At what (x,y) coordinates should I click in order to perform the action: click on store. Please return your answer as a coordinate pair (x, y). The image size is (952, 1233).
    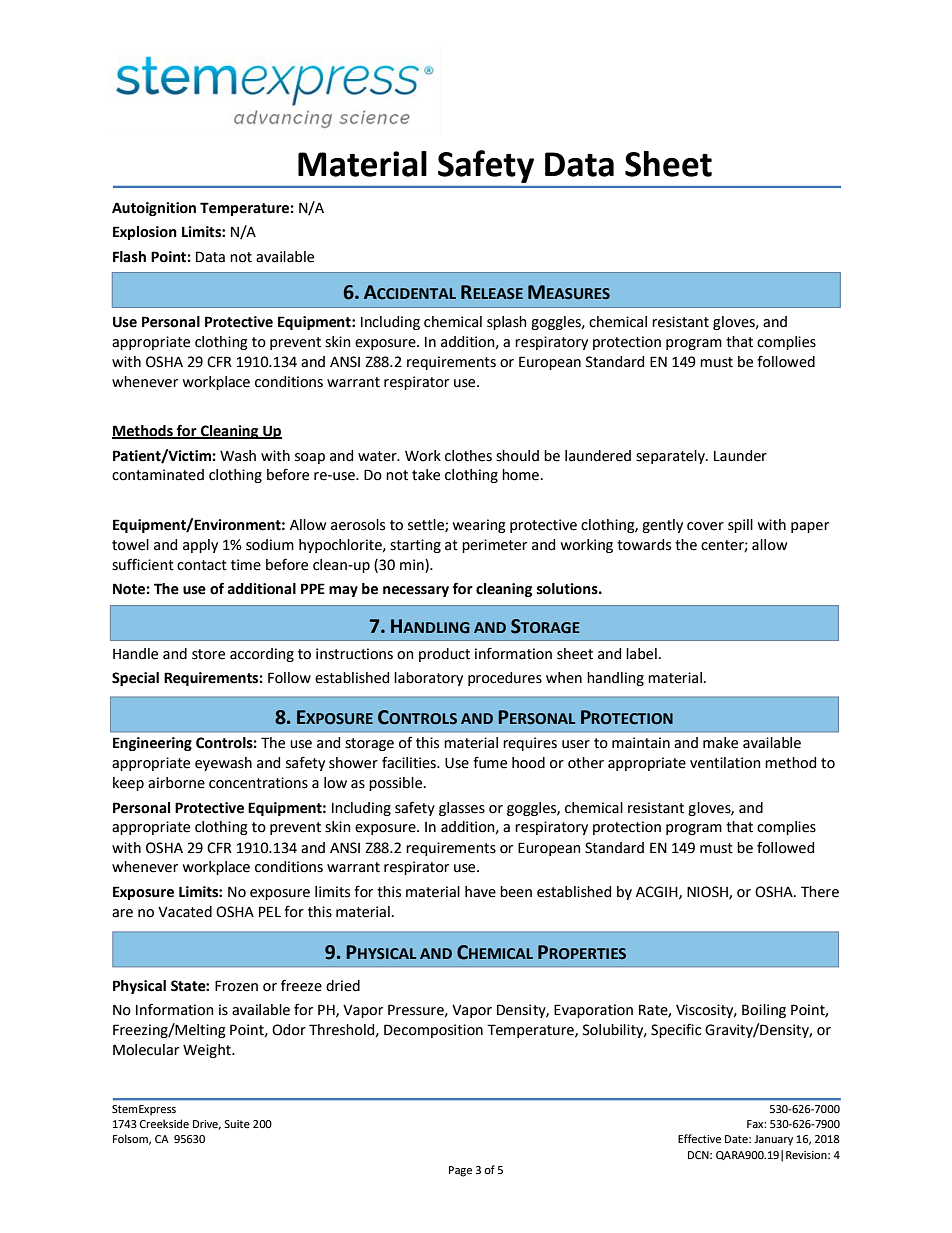
    Looking at the image, I should click on (208, 654).
